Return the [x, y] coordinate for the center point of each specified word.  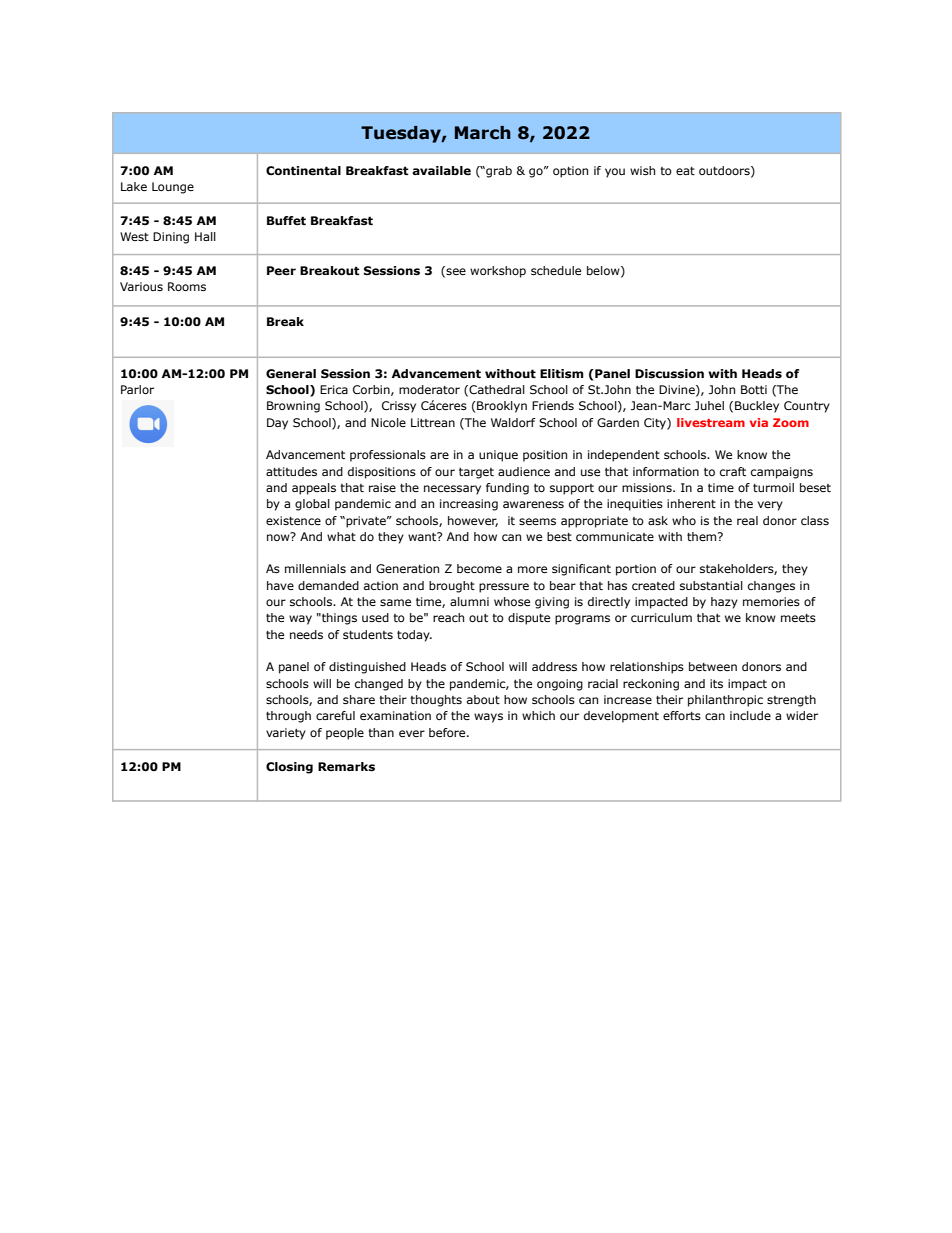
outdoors [725, 171]
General [291, 373]
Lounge [173, 188]
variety [286, 734]
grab [498, 172]
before [448, 732]
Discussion [669, 374]
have [280, 585]
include [750, 715]
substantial [711, 585]
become [479, 568]
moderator [429, 389]
